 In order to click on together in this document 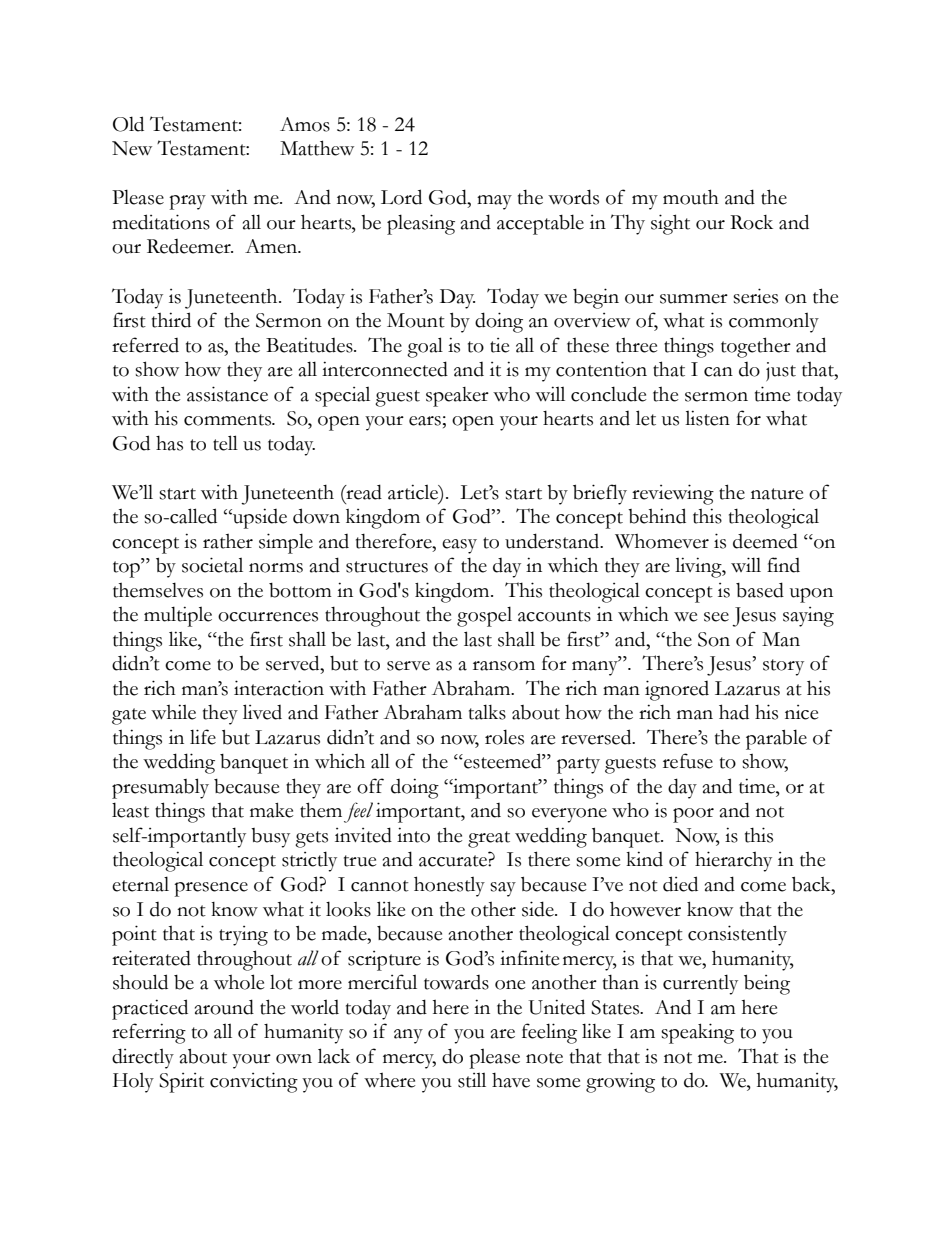, I will do `click(756, 347)`.
